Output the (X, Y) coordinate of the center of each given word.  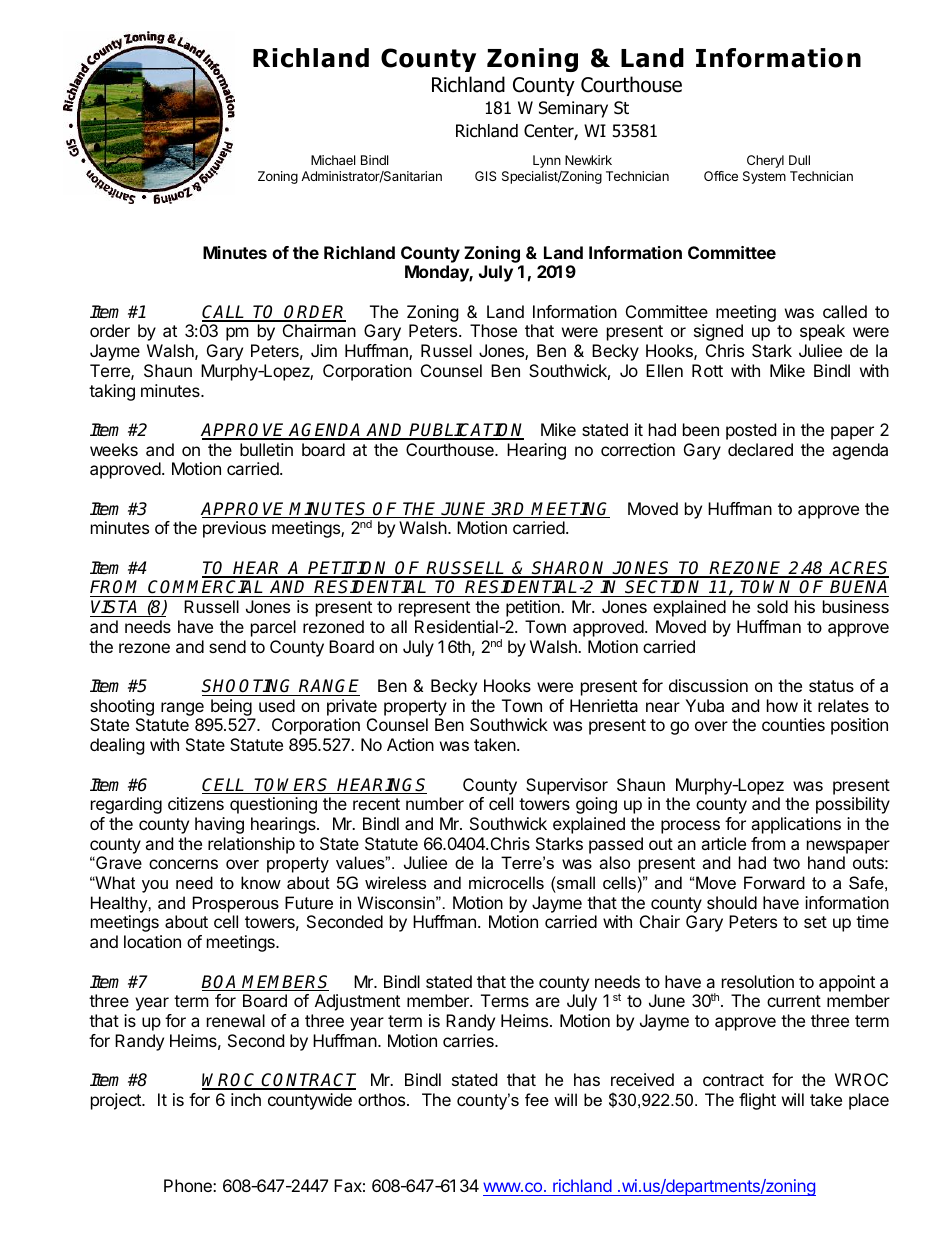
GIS (485, 176)
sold (772, 606)
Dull (799, 160)
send (227, 646)
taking (112, 392)
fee (537, 1099)
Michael (333, 160)
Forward (774, 882)
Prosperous (236, 904)
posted (751, 431)
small (575, 882)
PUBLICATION (466, 431)
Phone (189, 1185)
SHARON (570, 569)
